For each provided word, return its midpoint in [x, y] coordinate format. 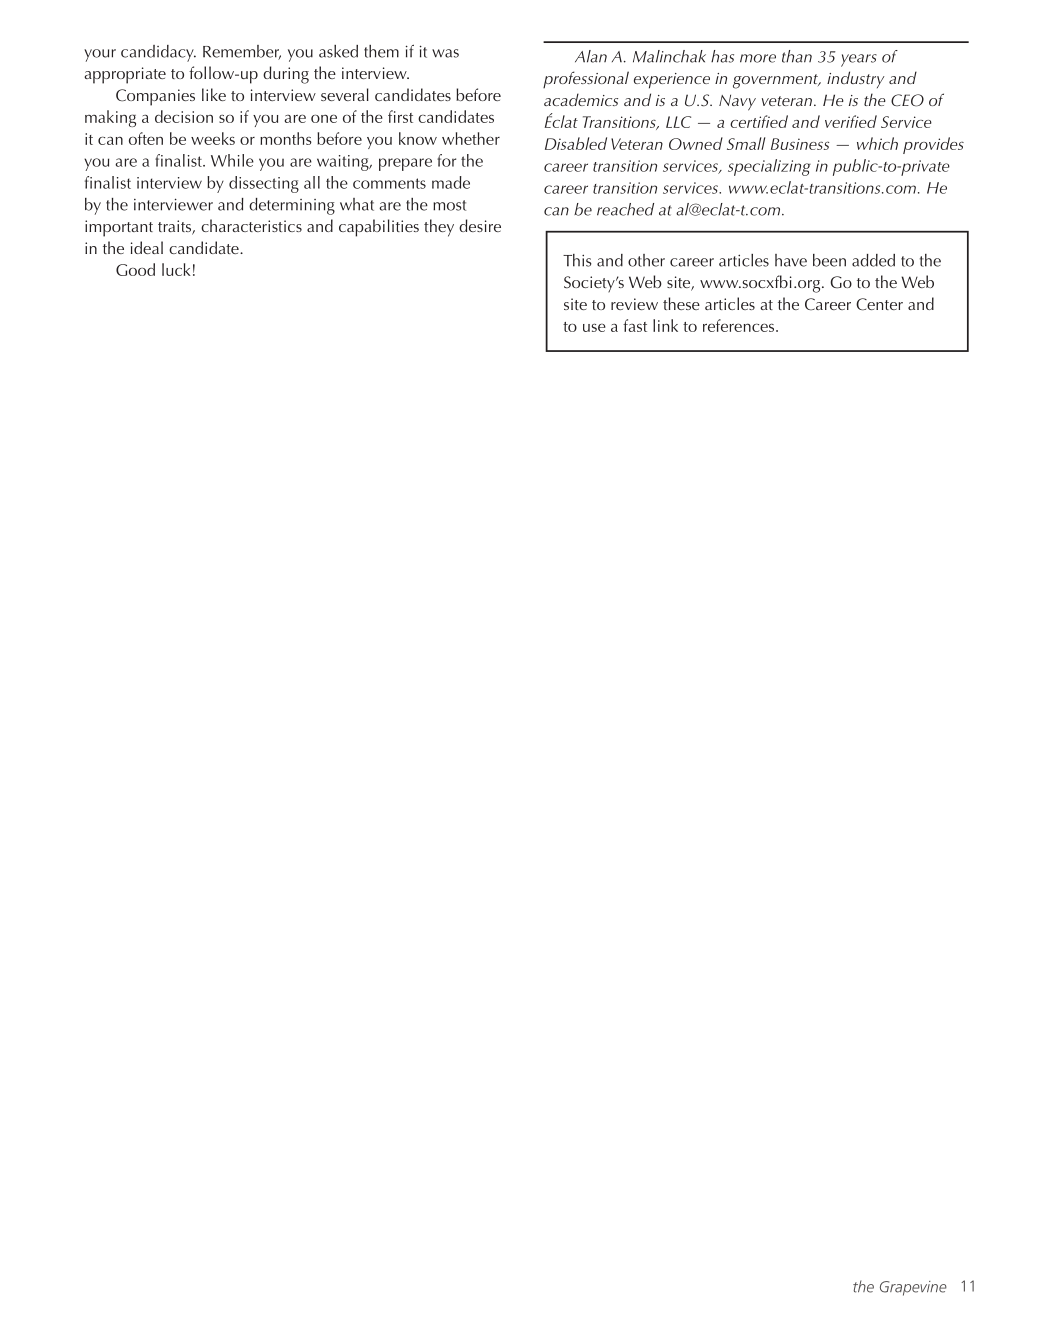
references [740, 325]
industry [855, 79]
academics [581, 99]
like [214, 94]
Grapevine [913, 1288]
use [594, 327]
